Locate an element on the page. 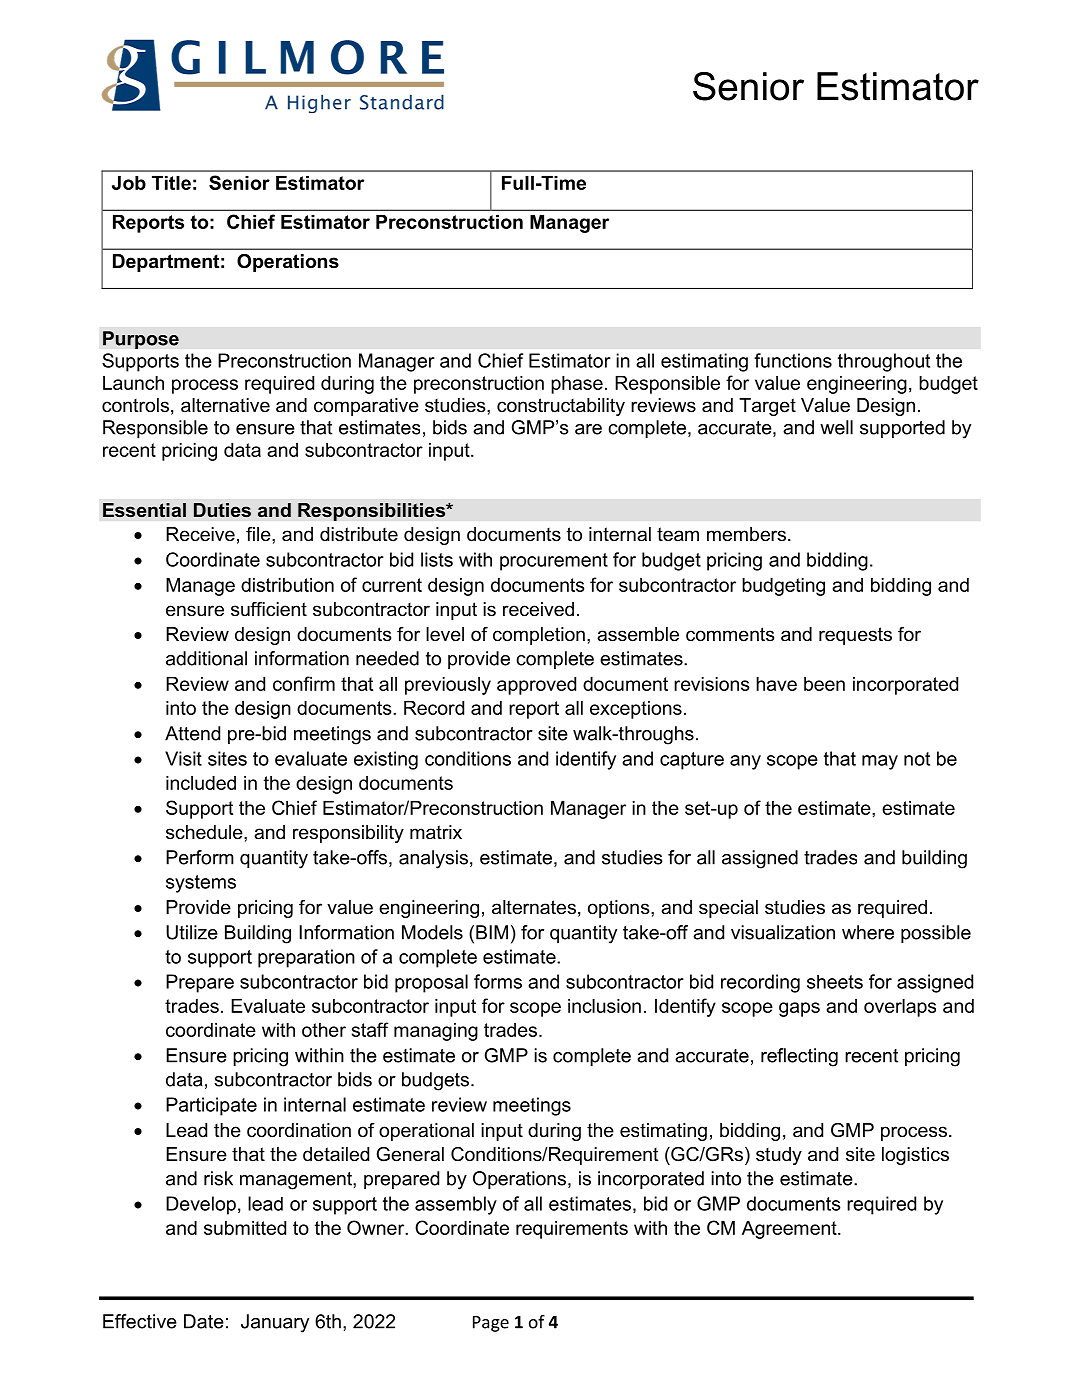  well is located at coordinates (836, 427).
